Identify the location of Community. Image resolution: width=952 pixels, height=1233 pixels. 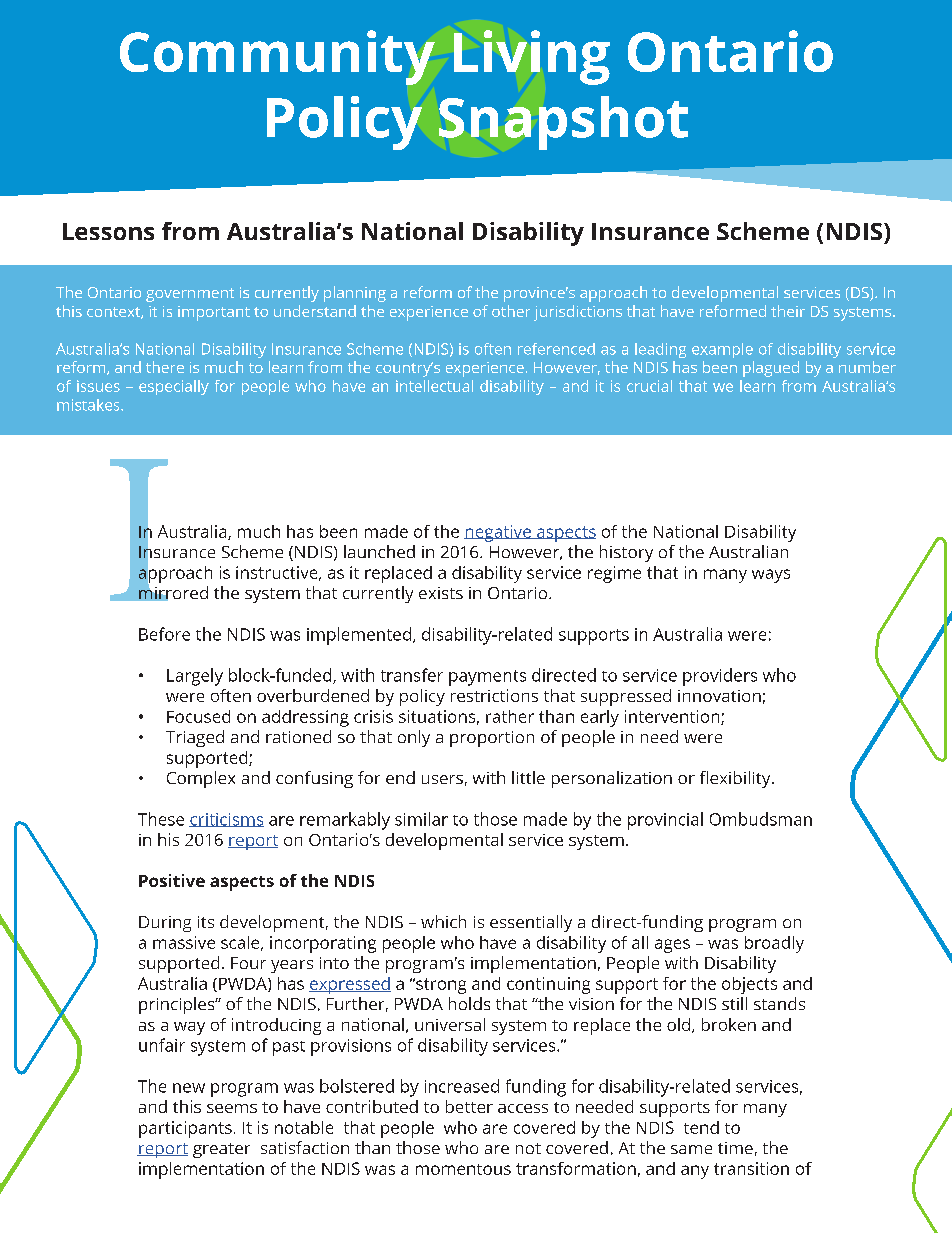
(277, 57).
